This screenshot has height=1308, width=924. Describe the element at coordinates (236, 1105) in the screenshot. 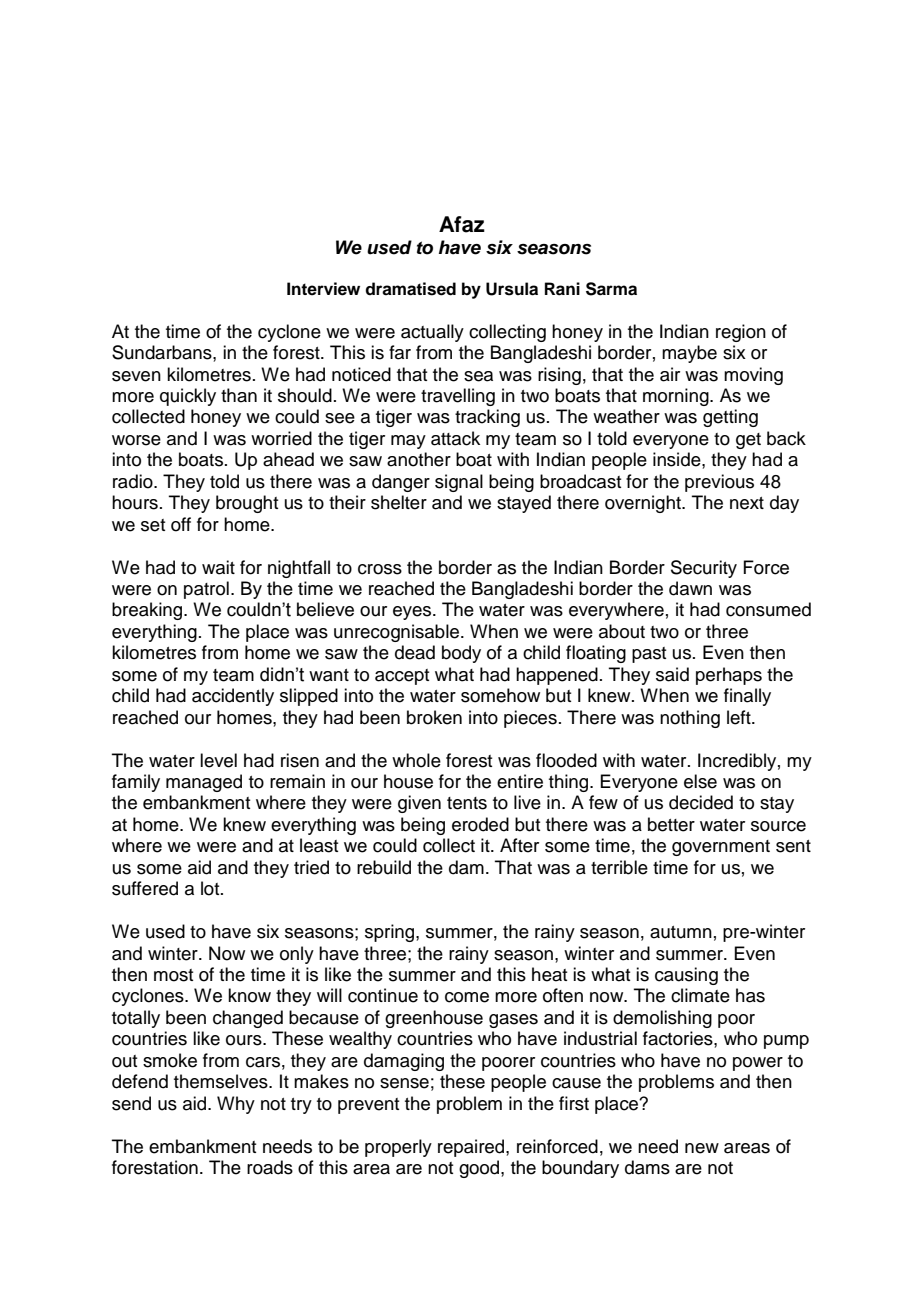

I see `Why` at that location.
